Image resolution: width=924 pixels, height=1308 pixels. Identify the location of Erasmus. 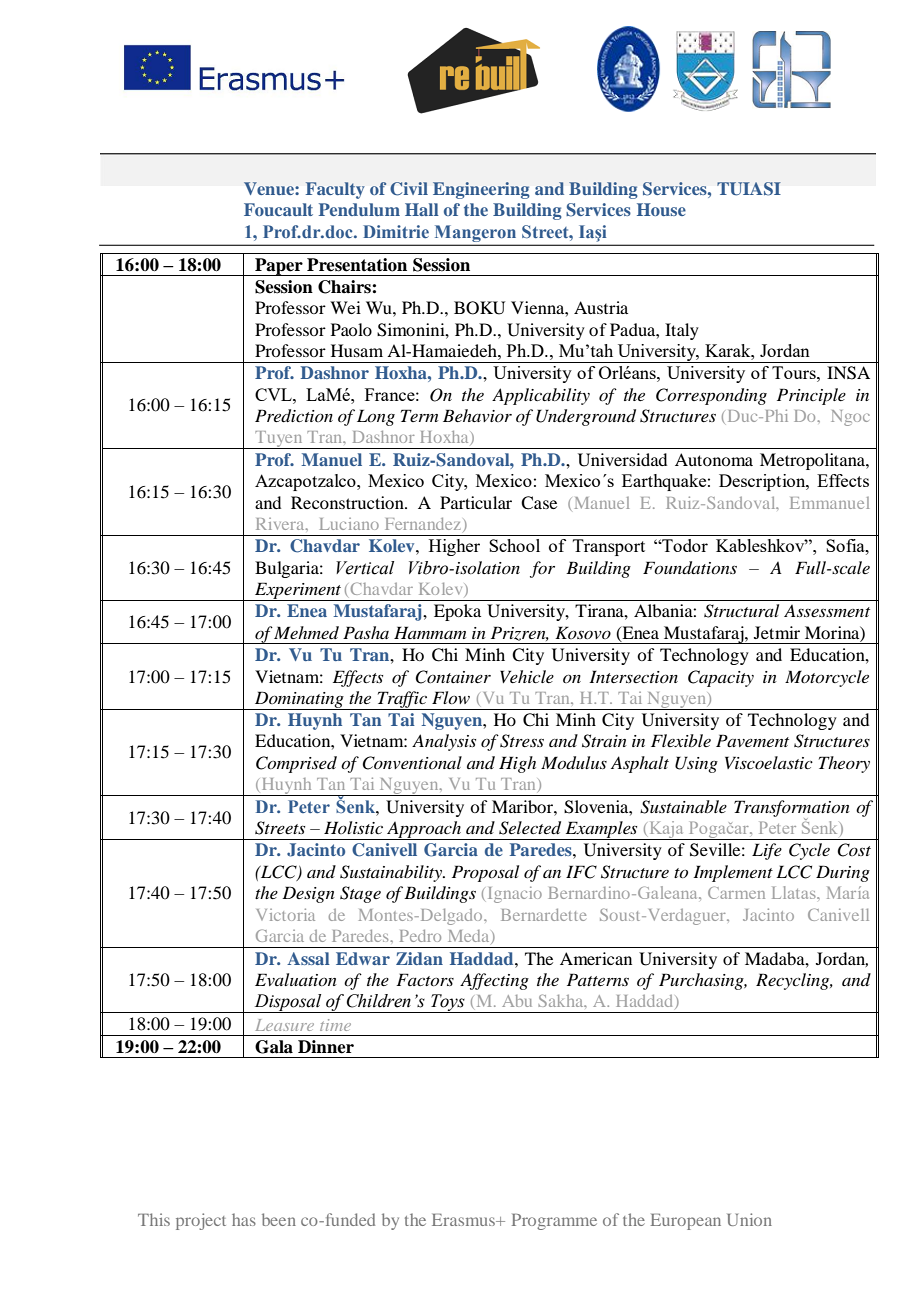
(465, 1220).
